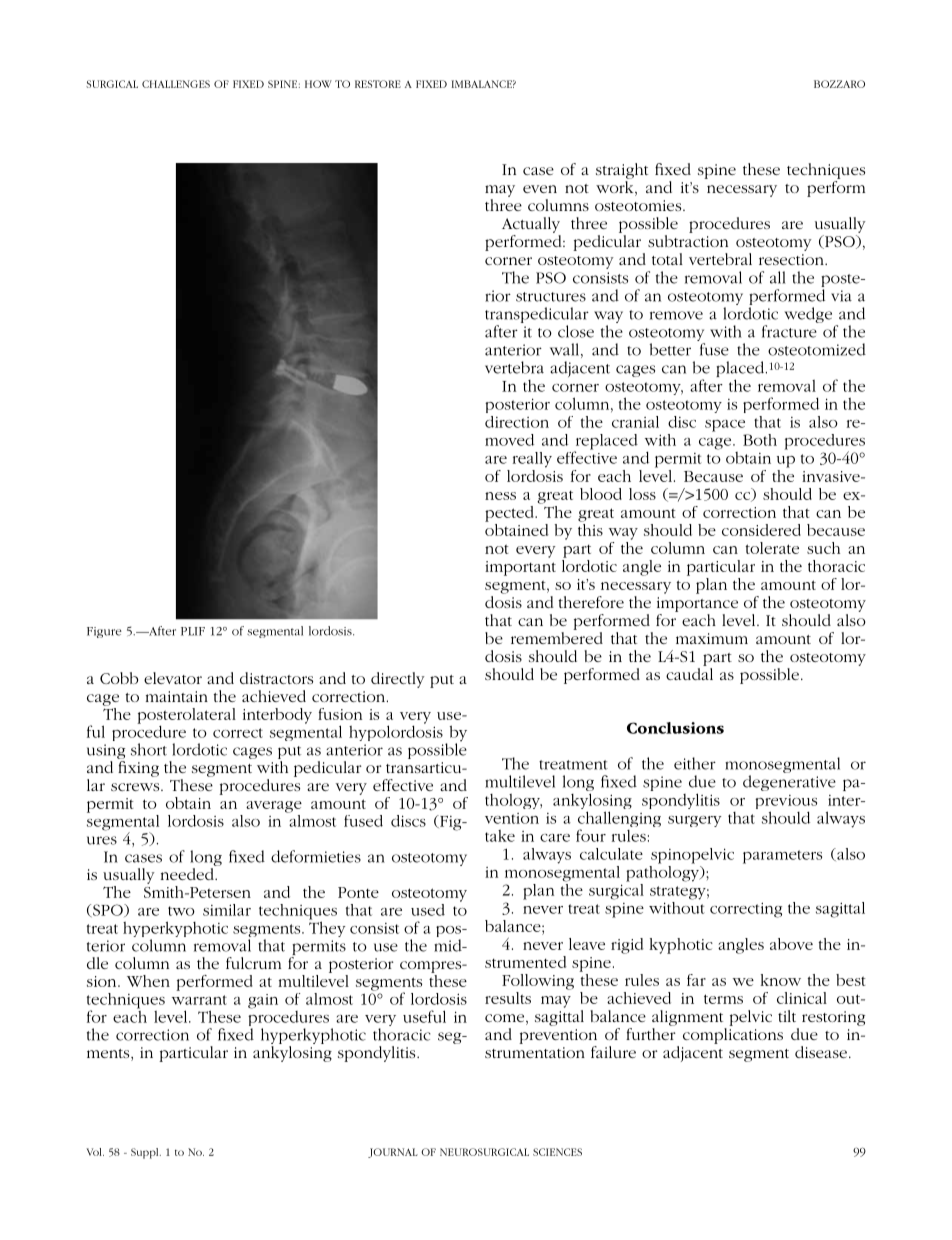 The image size is (952, 1240). What do you see at coordinates (520, 568) in the image?
I see `important` at bounding box center [520, 568].
